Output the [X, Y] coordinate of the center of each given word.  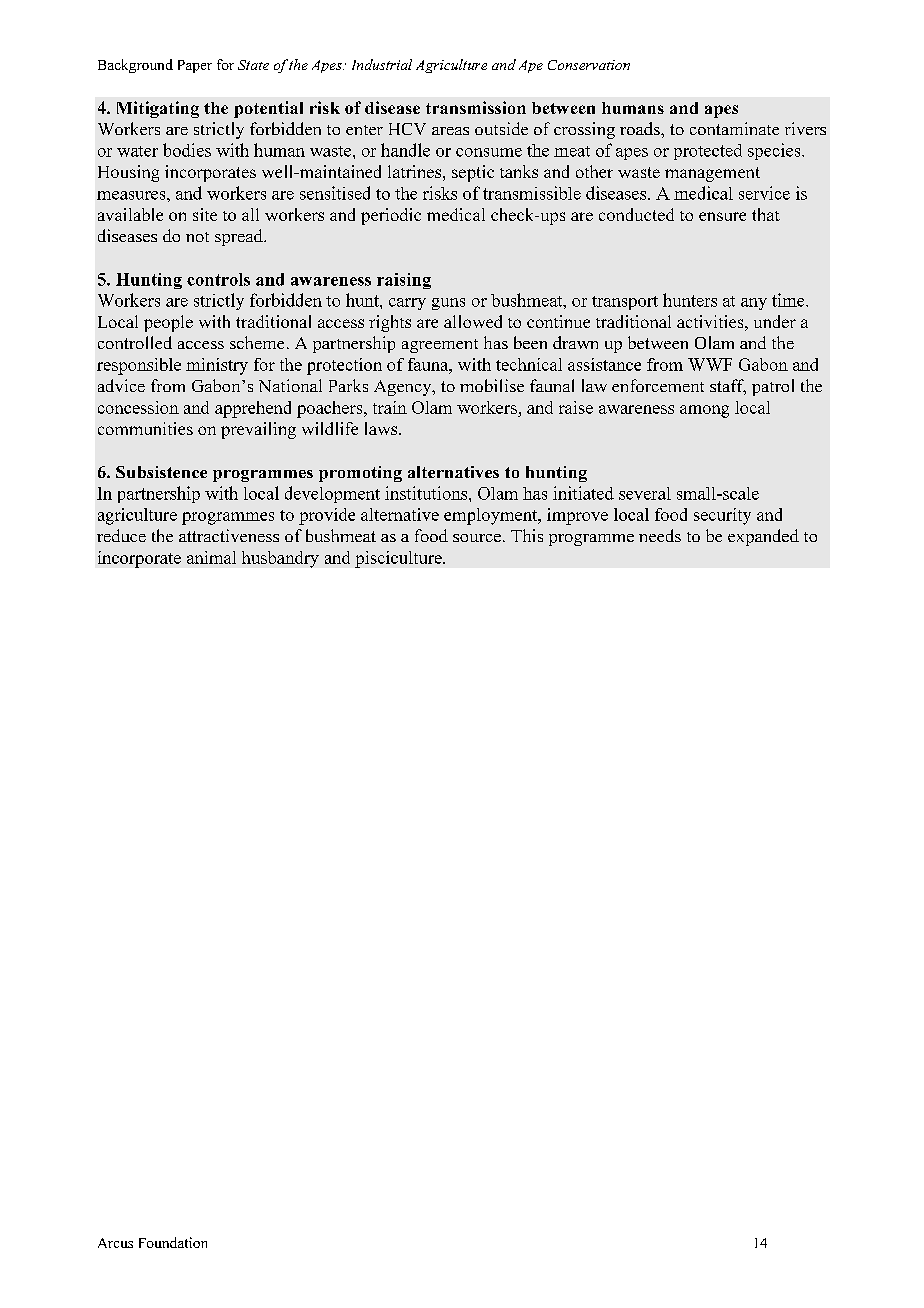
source [477, 538]
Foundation [173, 1242]
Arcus [115, 1243]
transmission [476, 107]
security [722, 516]
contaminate [734, 128]
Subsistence [161, 472]
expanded [763, 537]
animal [211, 557]
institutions [427, 493]
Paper [195, 66]
